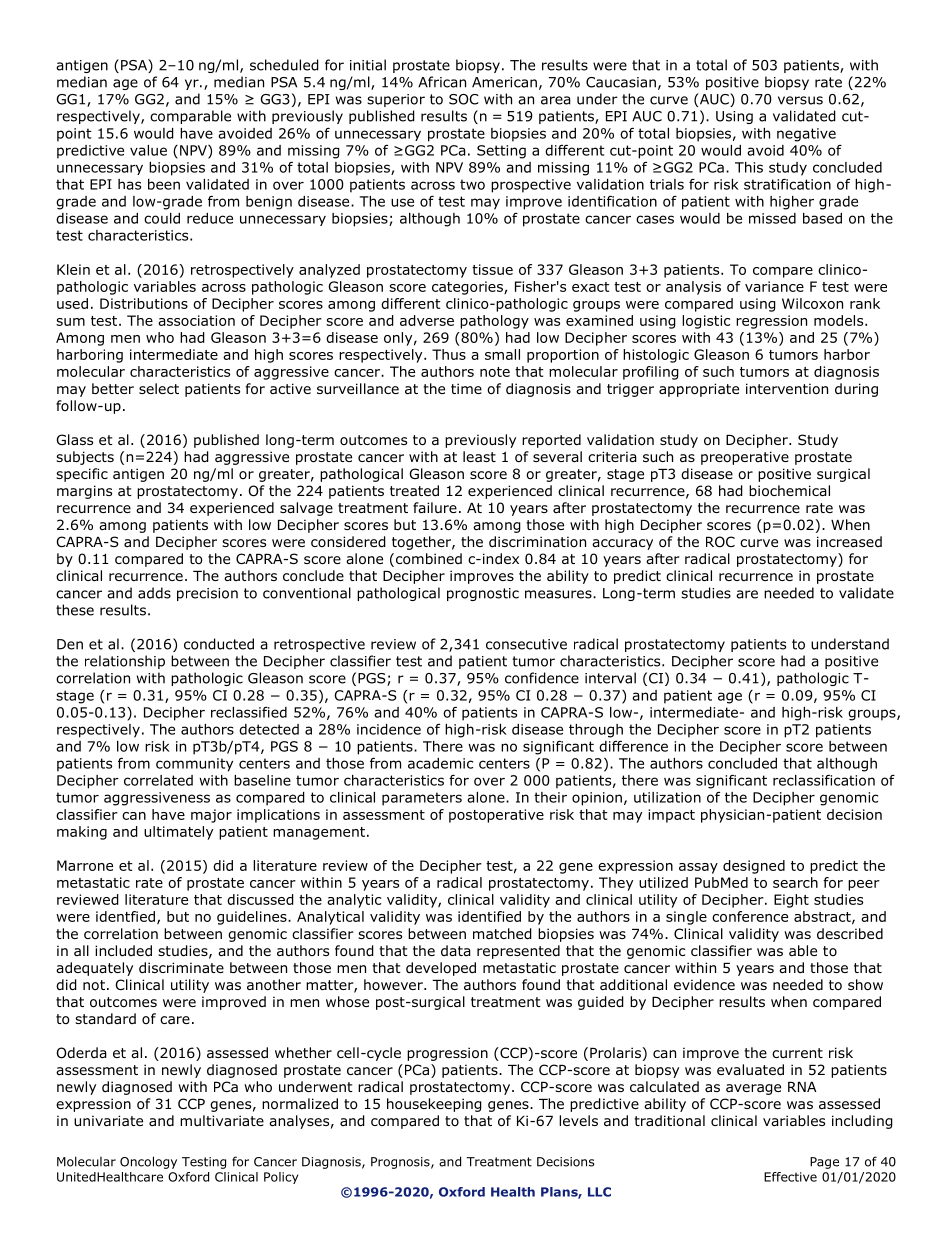 The width and height of the document is (952, 1233). Describe the element at coordinates (442, 82) in the document. I see `African` at that location.
